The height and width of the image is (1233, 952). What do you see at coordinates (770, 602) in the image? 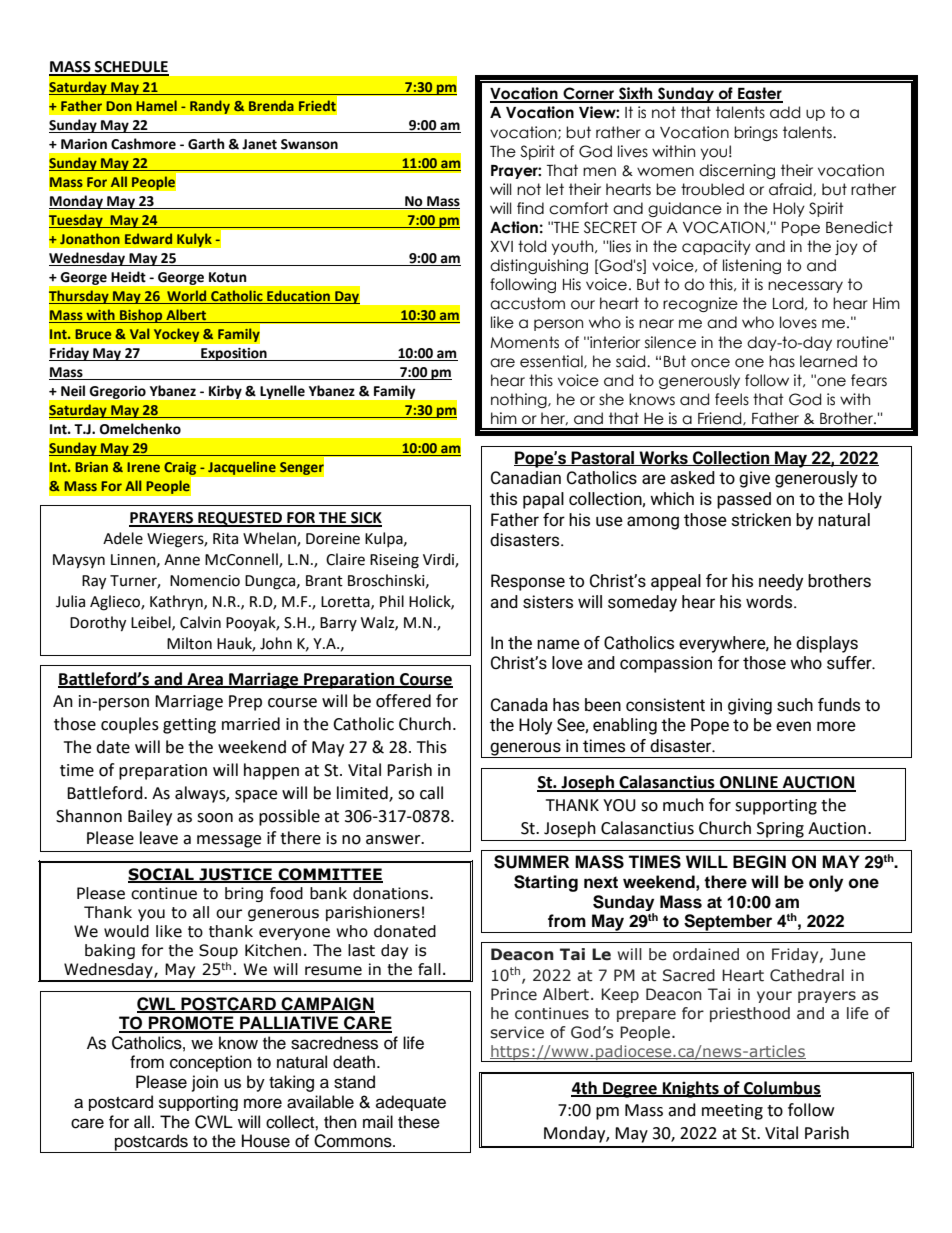
I see `words` at bounding box center [770, 602].
